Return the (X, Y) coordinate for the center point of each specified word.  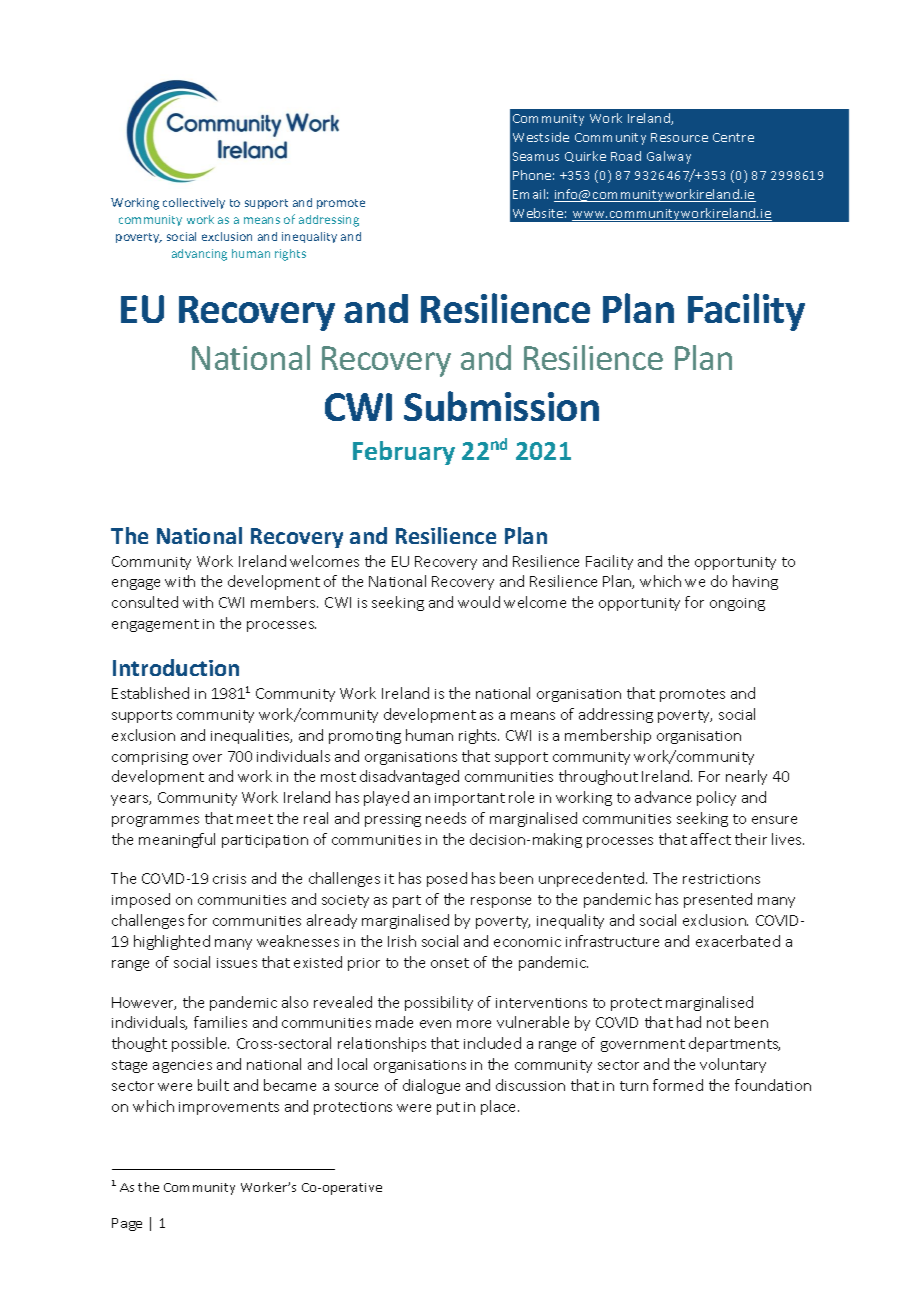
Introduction (176, 667)
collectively (194, 203)
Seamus (536, 156)
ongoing (737, 604)
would (479, 602)
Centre (733, 137)
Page (127, 1224)
